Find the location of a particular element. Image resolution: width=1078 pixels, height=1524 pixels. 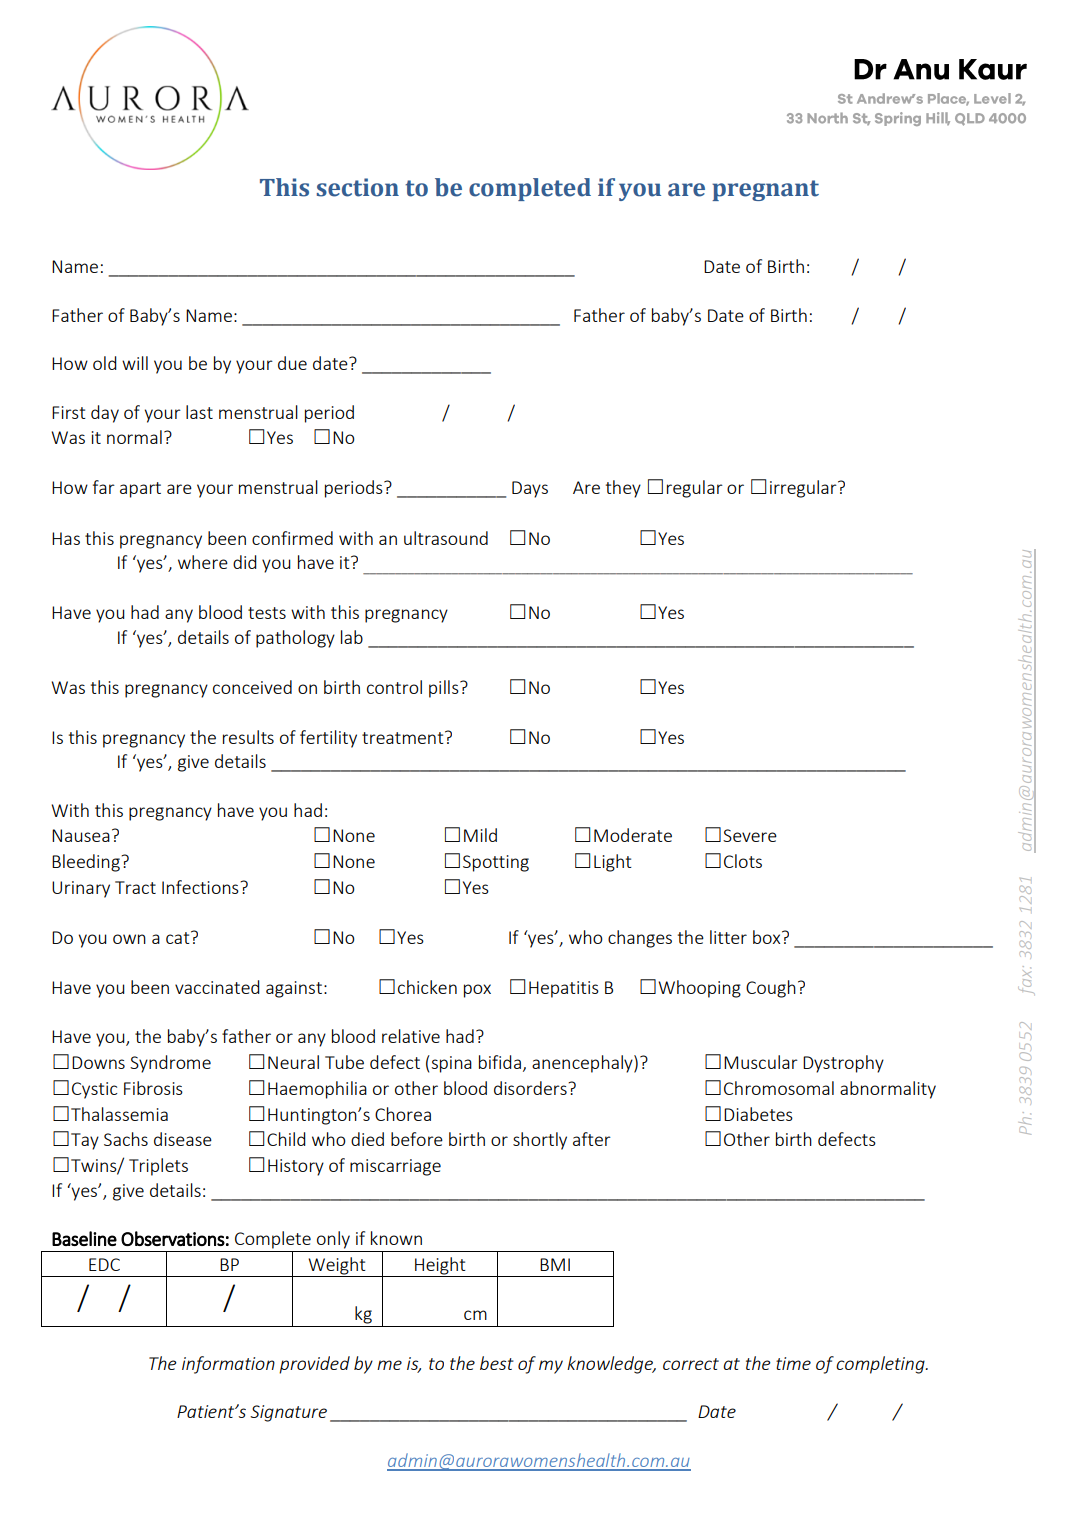

section is located at coordinates (358, 187).
